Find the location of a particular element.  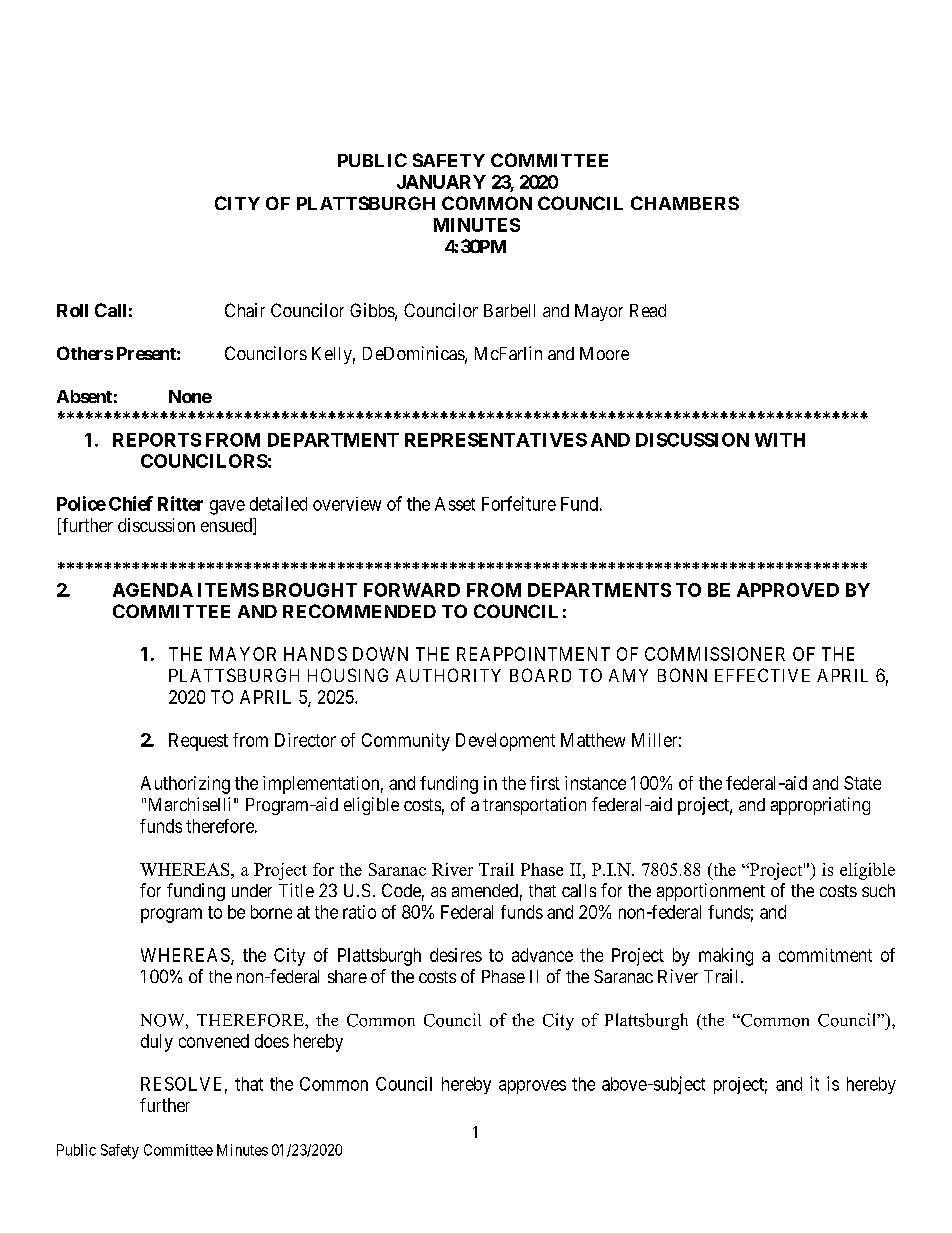

AGENDA is located at coordinates (153, 590).
